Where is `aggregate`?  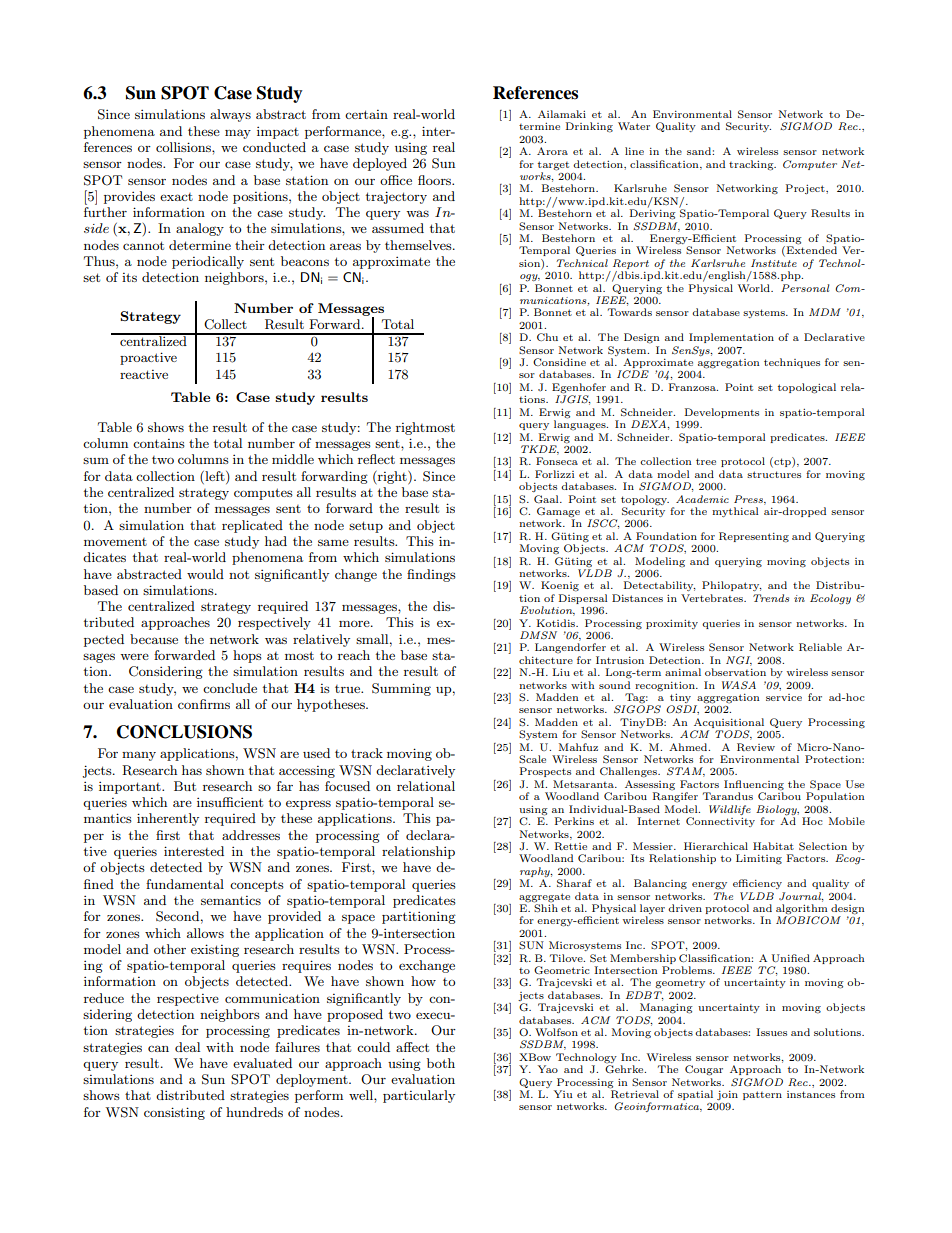 aggregate is located at coordinates (544, 898).
